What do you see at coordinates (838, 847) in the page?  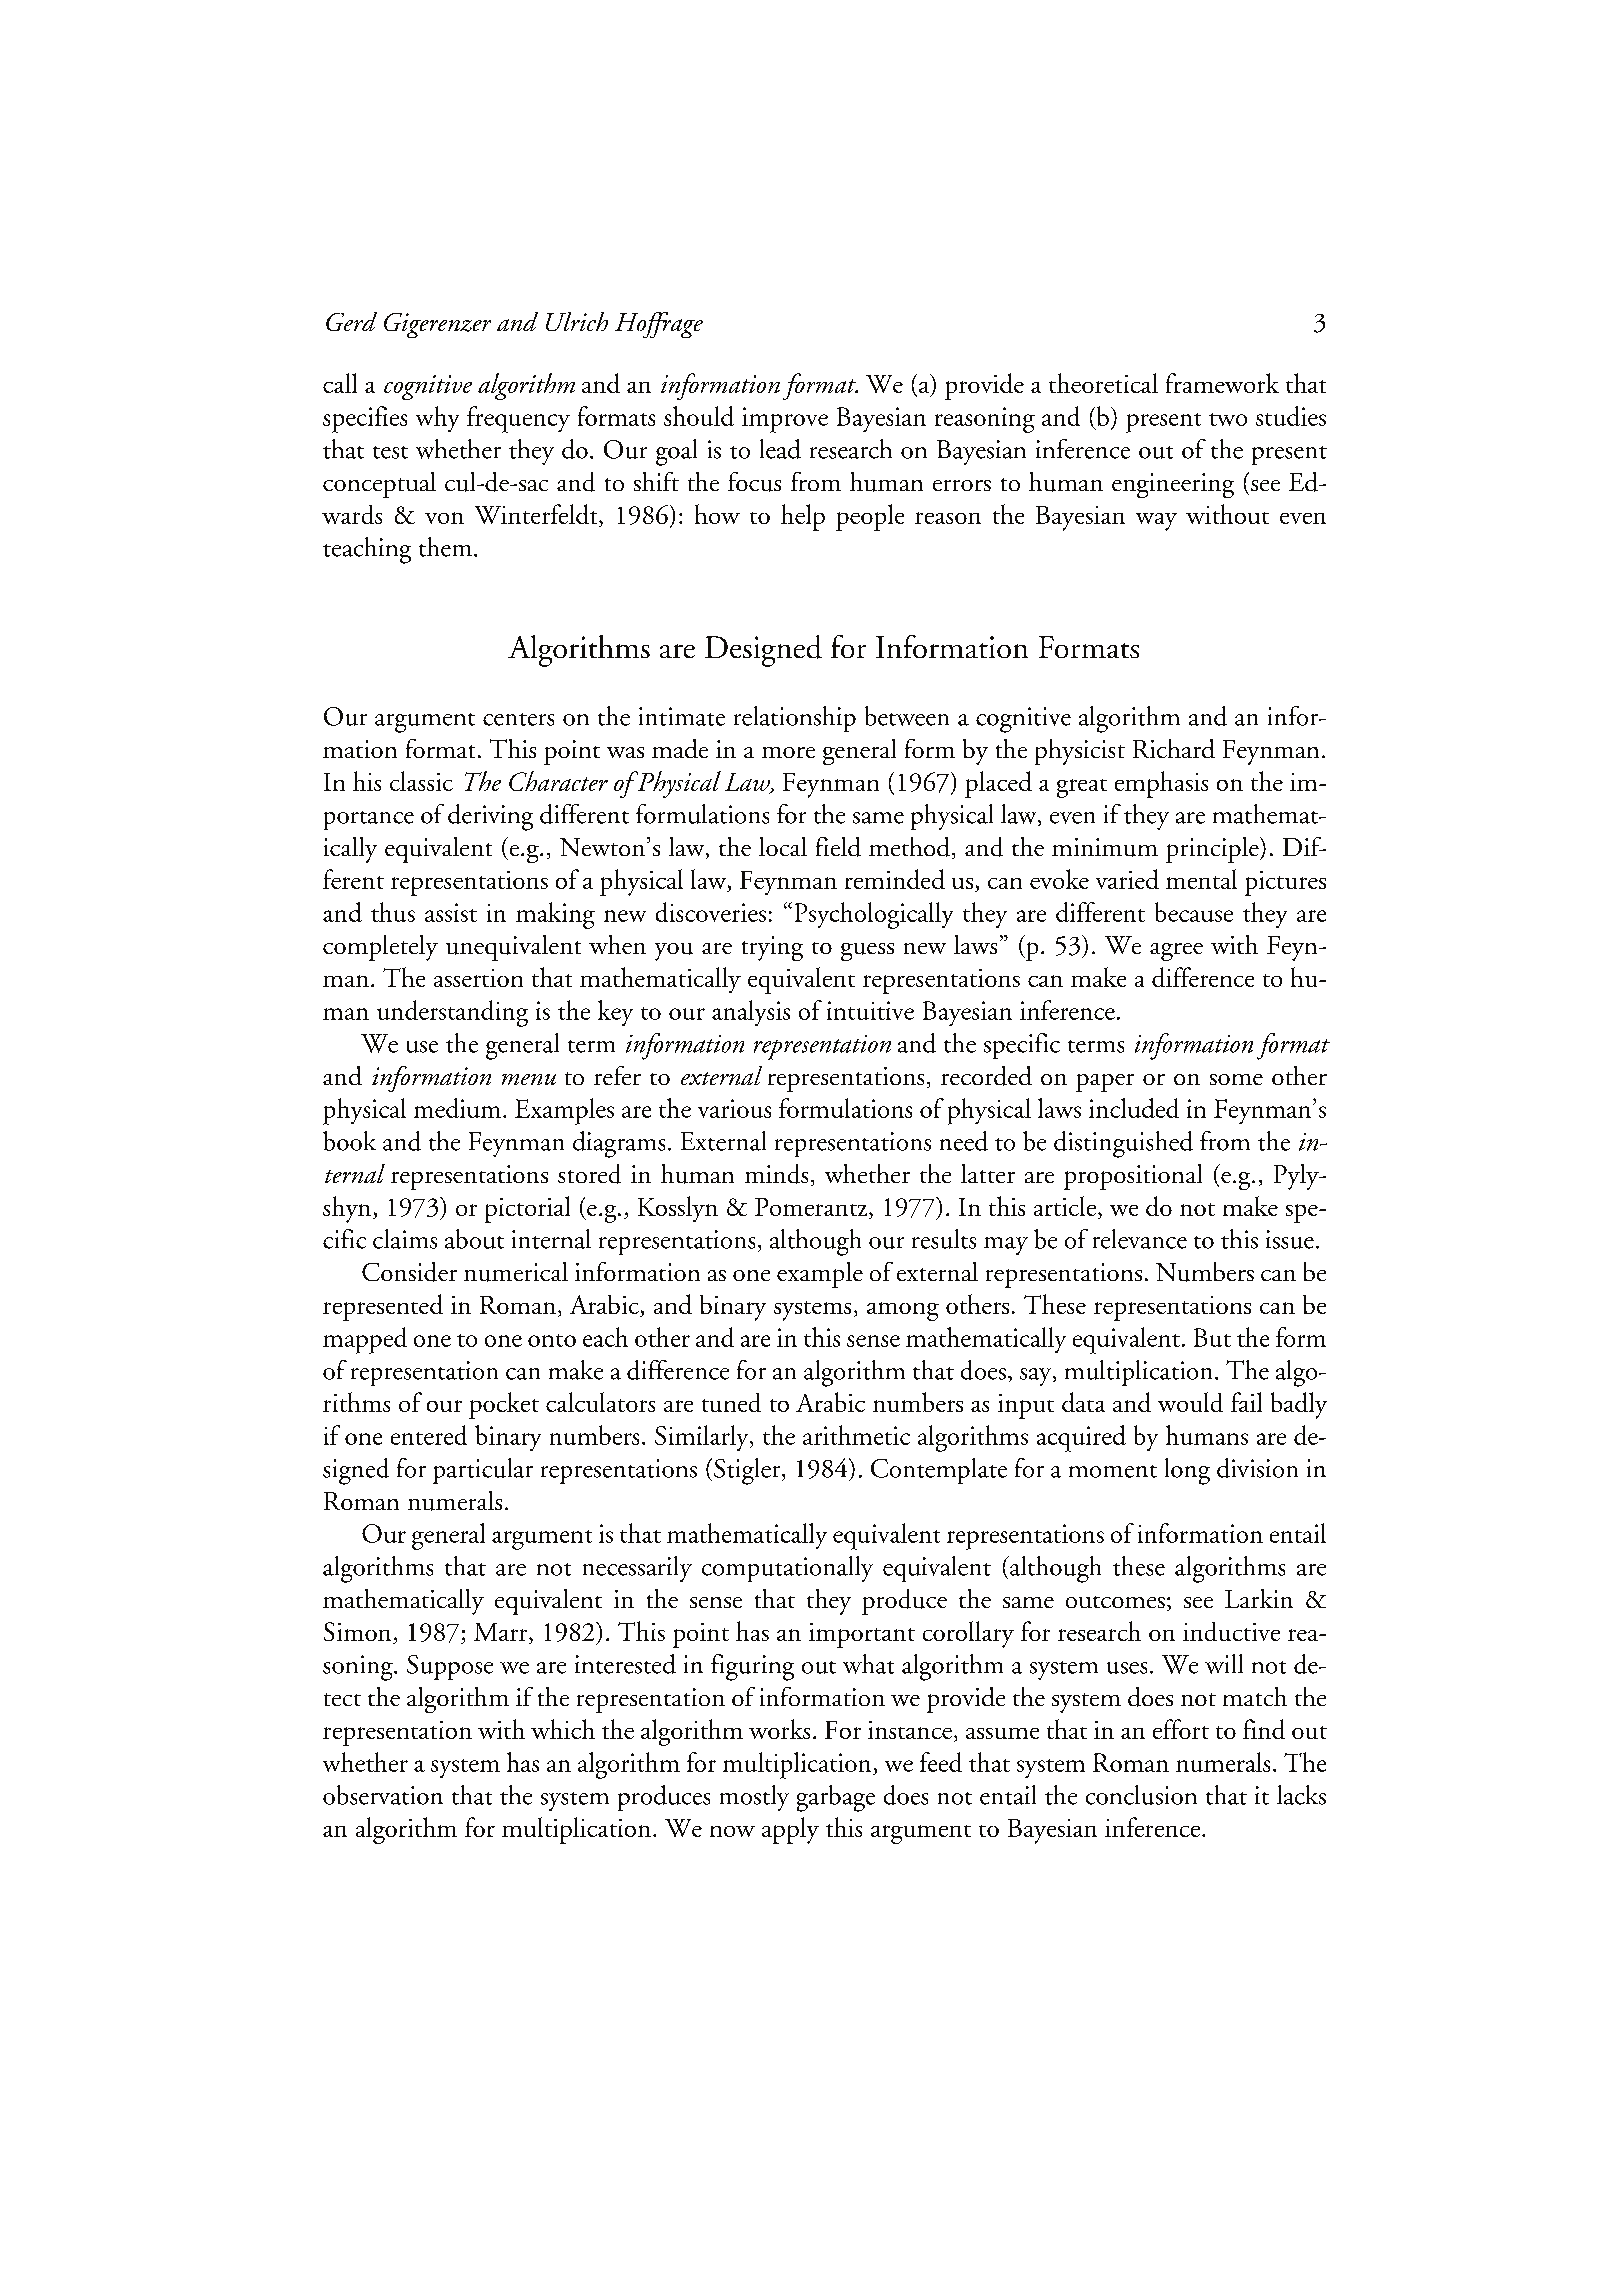 I see `field` at bounding box center [838, 847].
